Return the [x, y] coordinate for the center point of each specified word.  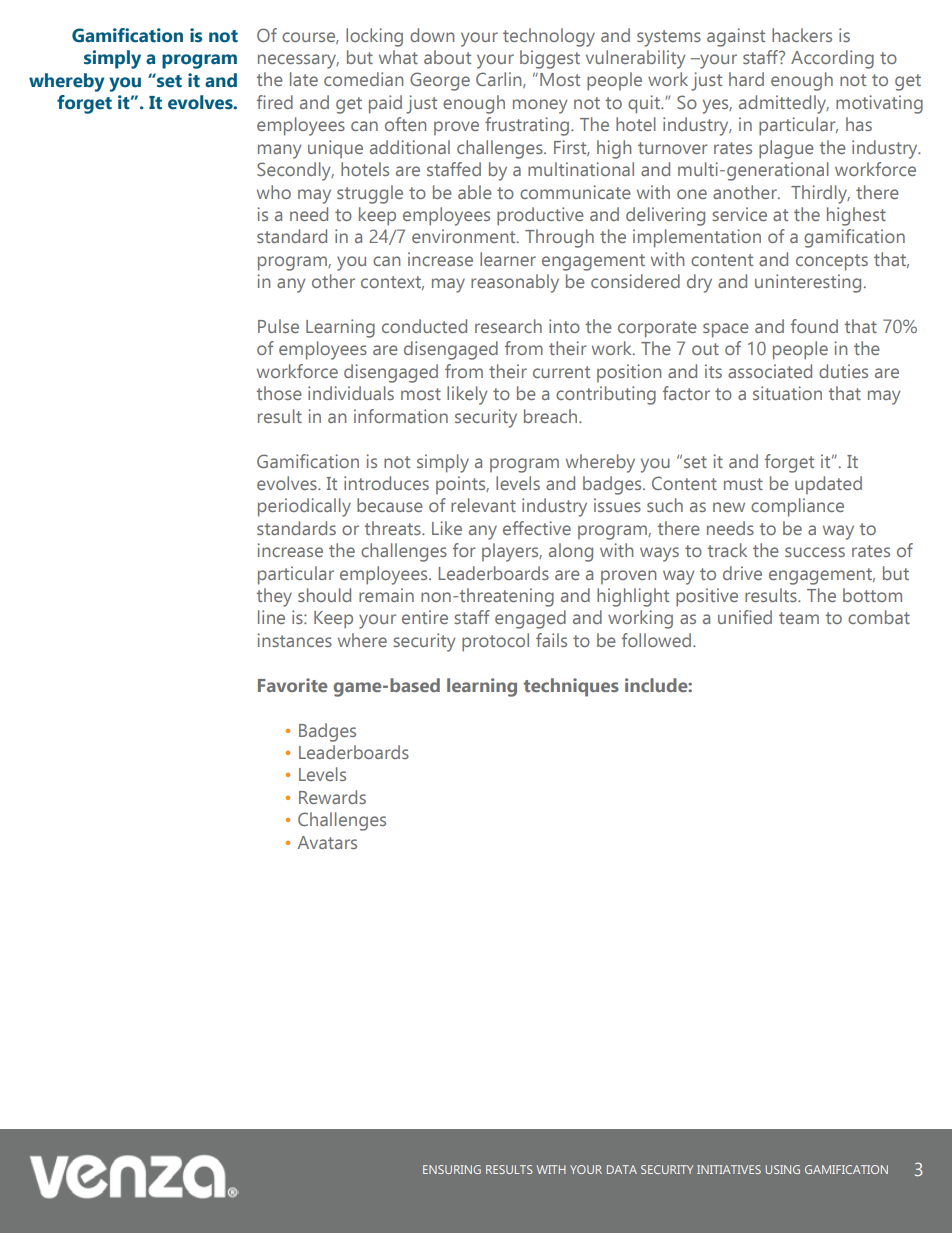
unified [745, 617]
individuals [351, 393]
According [832, 59]
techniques [571, 687]
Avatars [327, 842]
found [814, 326]
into [564, 326]
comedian [363, 79]
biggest [550, 59]
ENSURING [452, 1169]
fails [551, 640]
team [799, 618]
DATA [622, 1169]
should [324, 595]
